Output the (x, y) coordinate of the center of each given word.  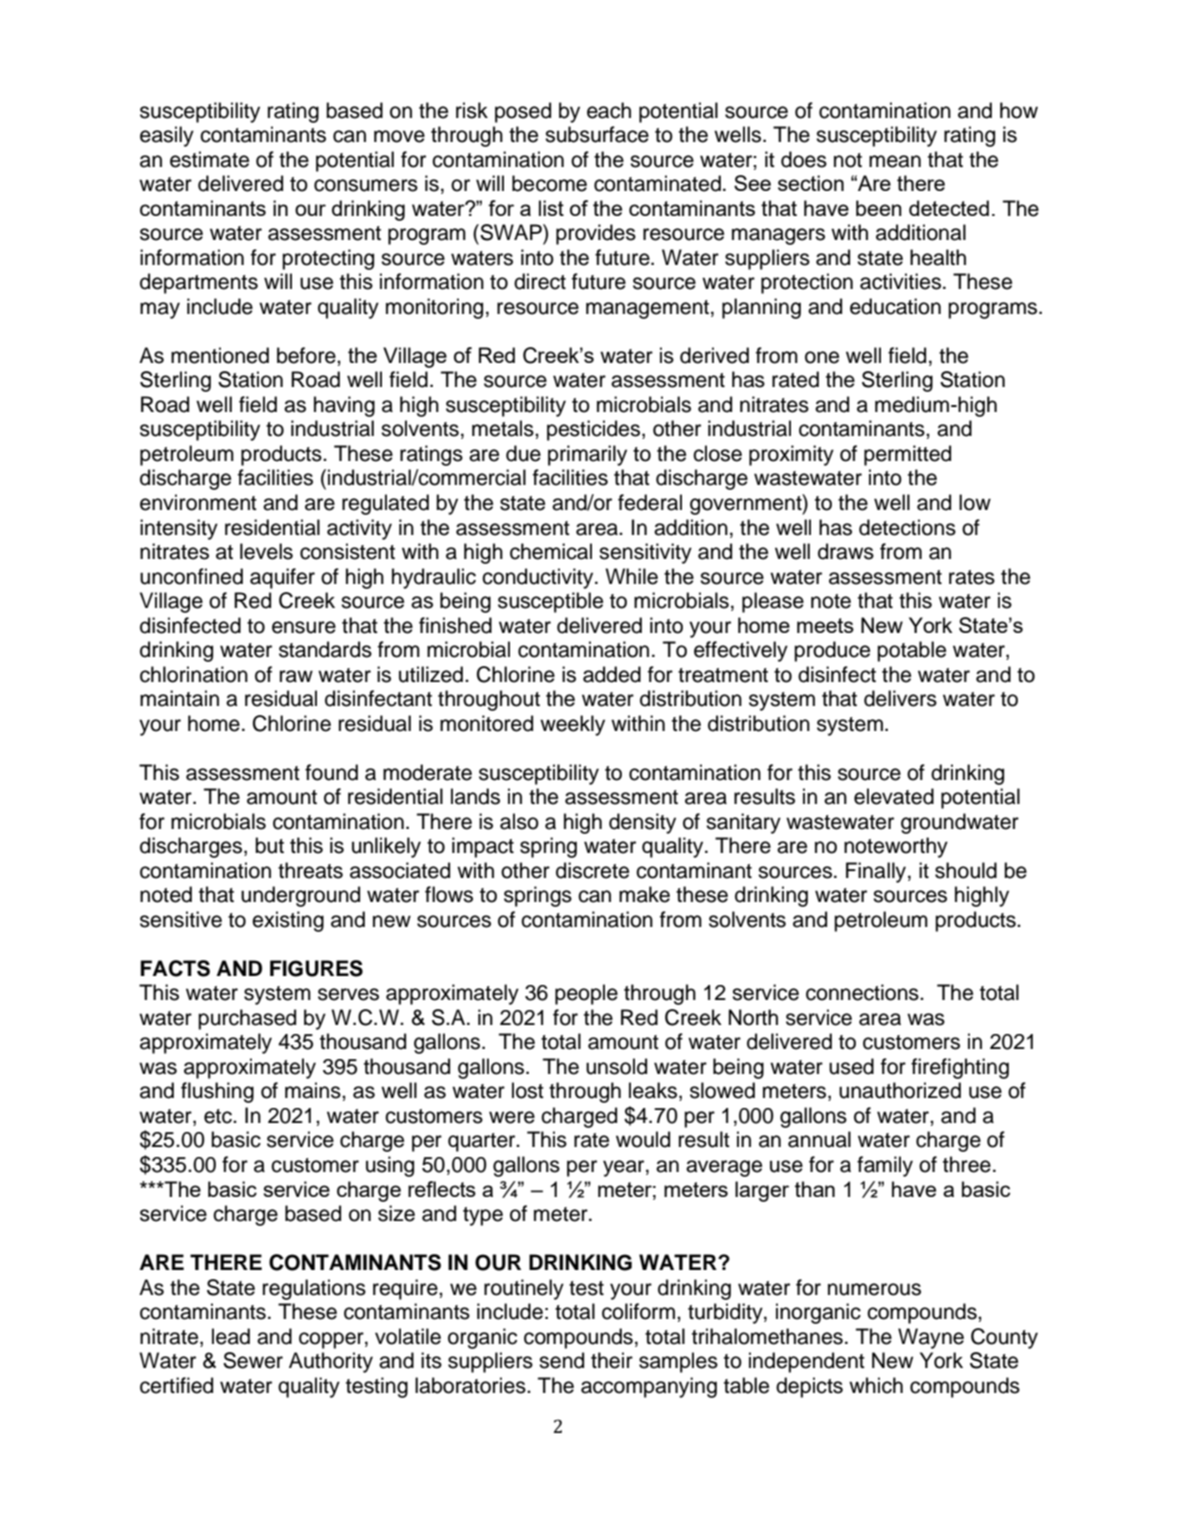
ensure (304, 627)
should (966, 870)
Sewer (253, 1360)
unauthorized (900, 1090)
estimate (209, 159)
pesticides (593, 430)
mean (895, 161)
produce (832, 651)
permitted (907, 455)
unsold (616, 1066)
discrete (592, 870)
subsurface (597, 134)
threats (310, 870)
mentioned (220, 355)
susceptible (550, 602)
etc (219, 1116)
